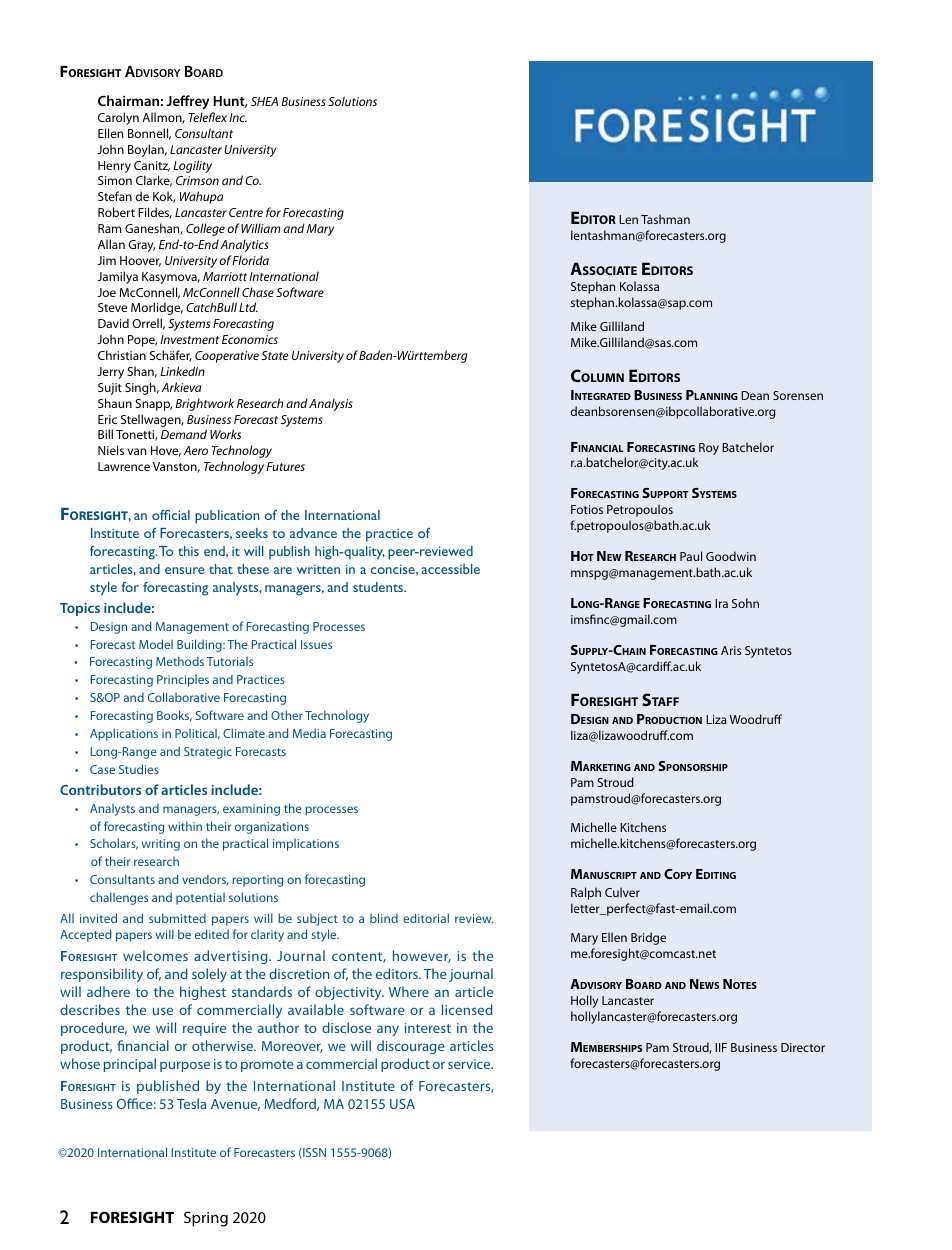 The height and width of the screenshot is (1250, 952). Describe the element at coordinates (402, 1104) in the screenshot. I see `USA` at that location.
